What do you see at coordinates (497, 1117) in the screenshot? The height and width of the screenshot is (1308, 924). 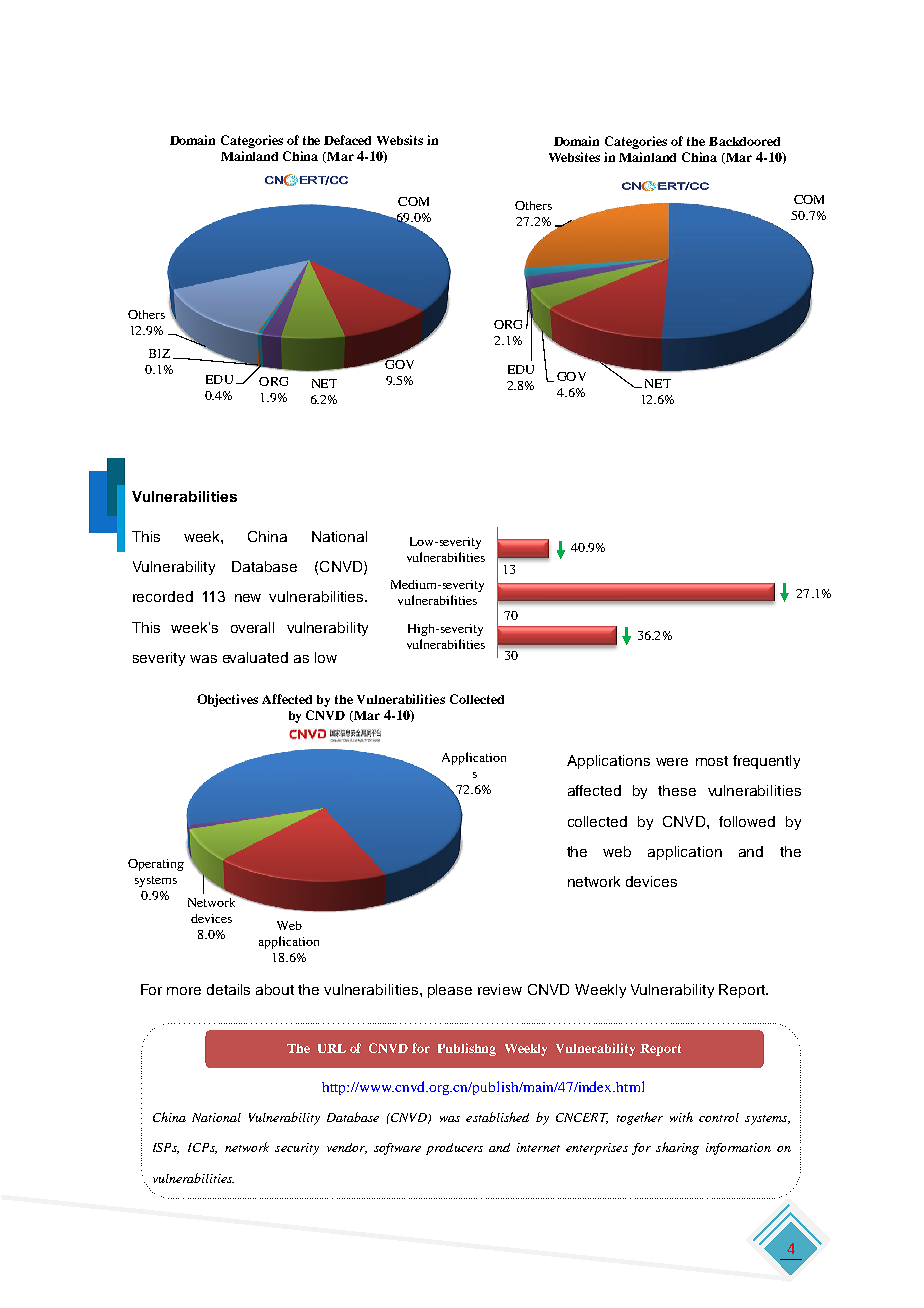 I see `established` at bounding box center [497, 1117].
